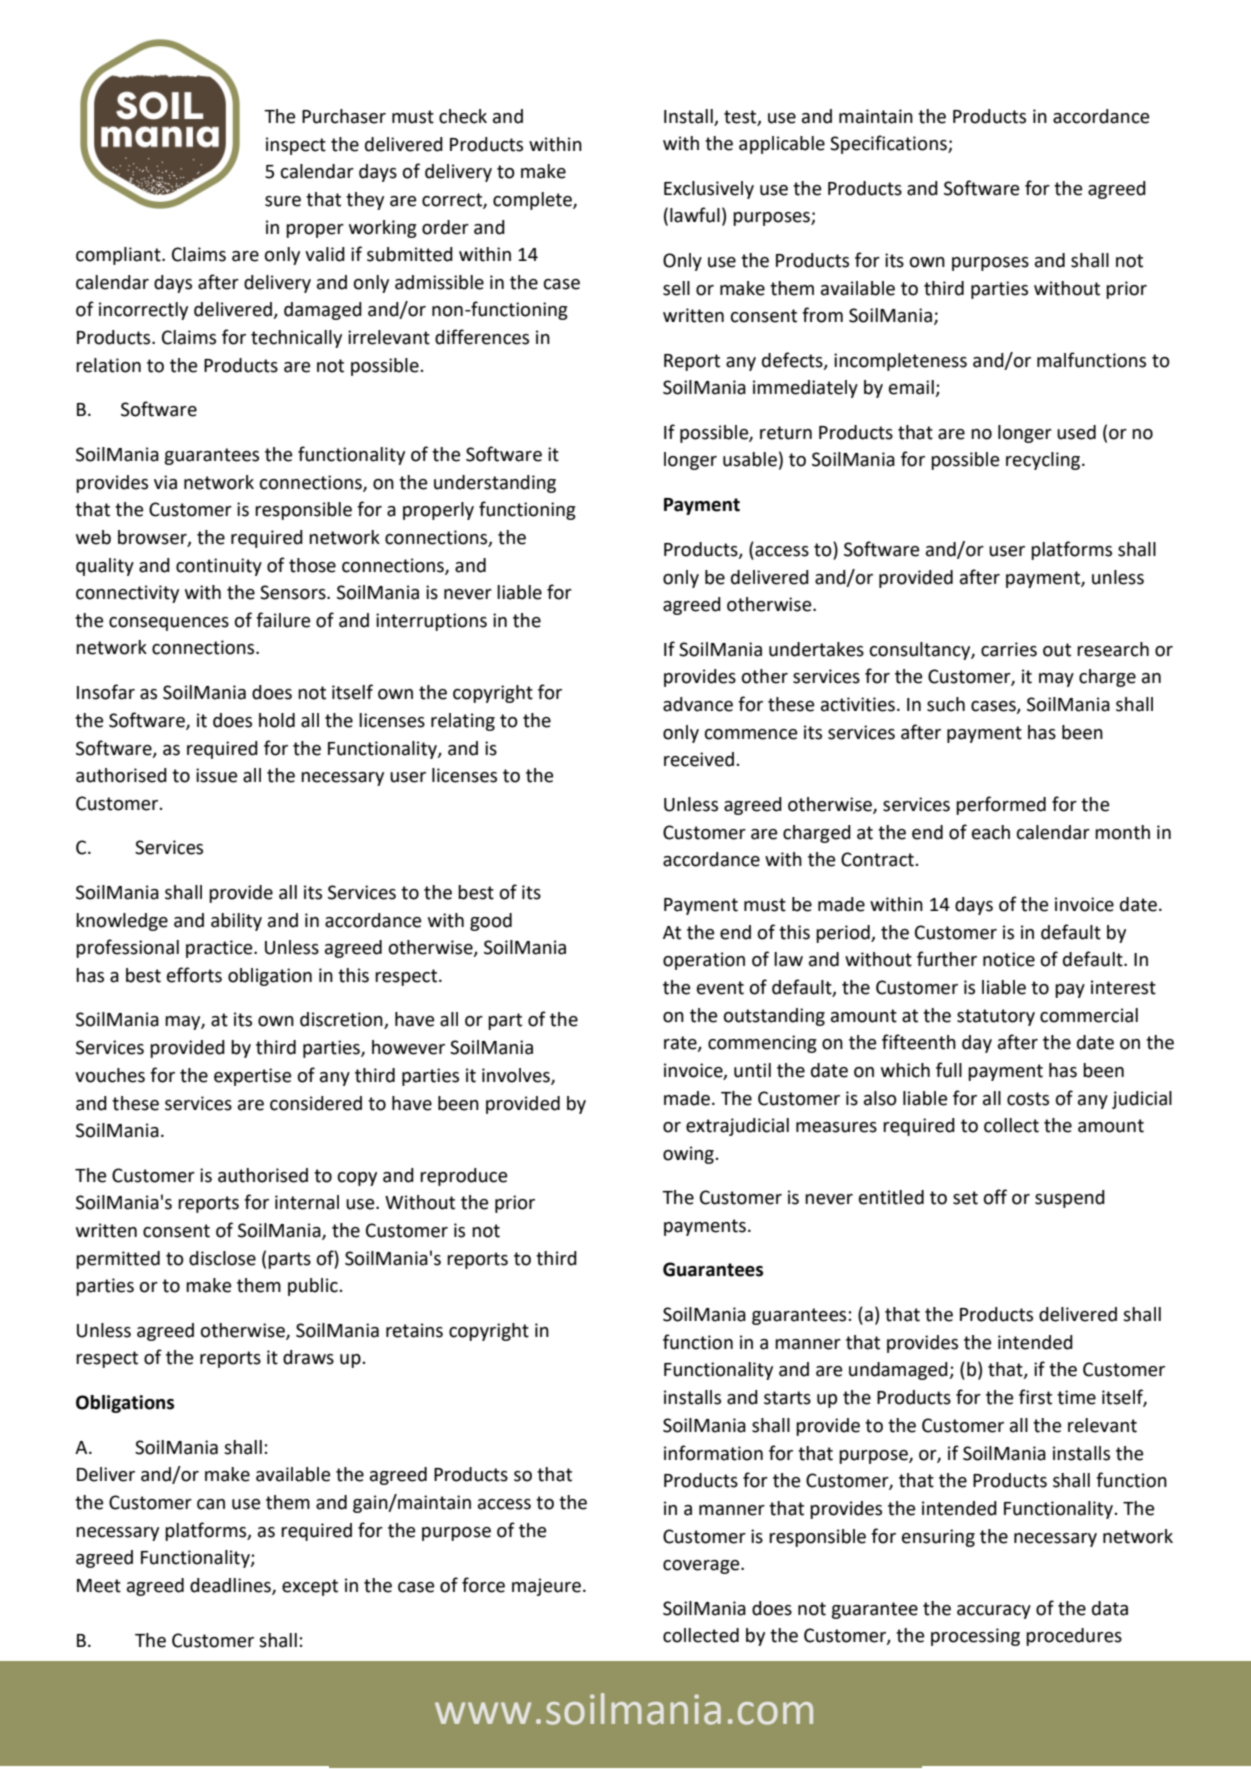 This page has height=1769, width=1251. Describe the element at coordinates (709, 190) in the page. I see `Exclusively` at that location.
